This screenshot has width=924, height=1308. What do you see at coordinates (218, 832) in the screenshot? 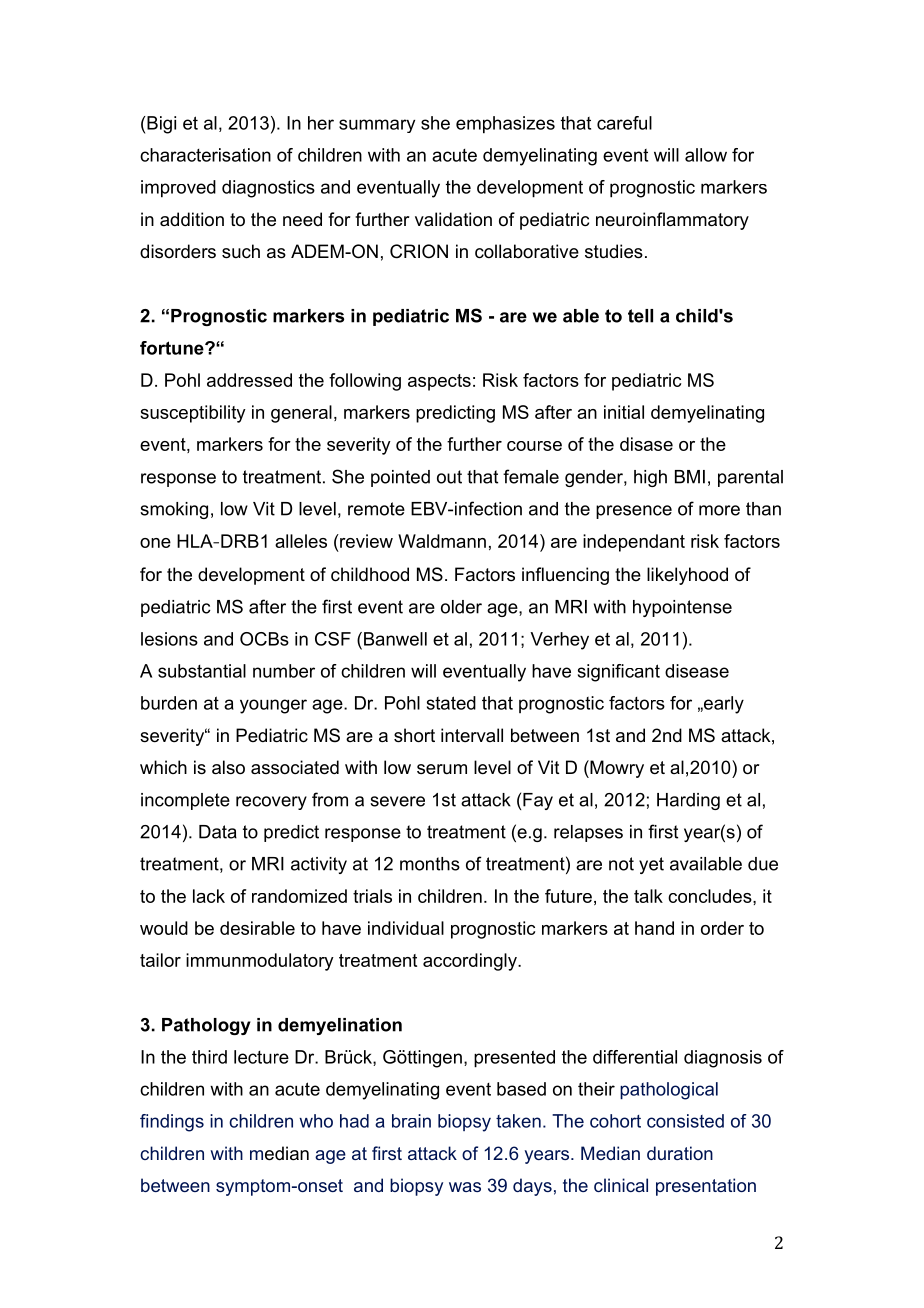
I see `Data` at bounding box center [218, 832].
